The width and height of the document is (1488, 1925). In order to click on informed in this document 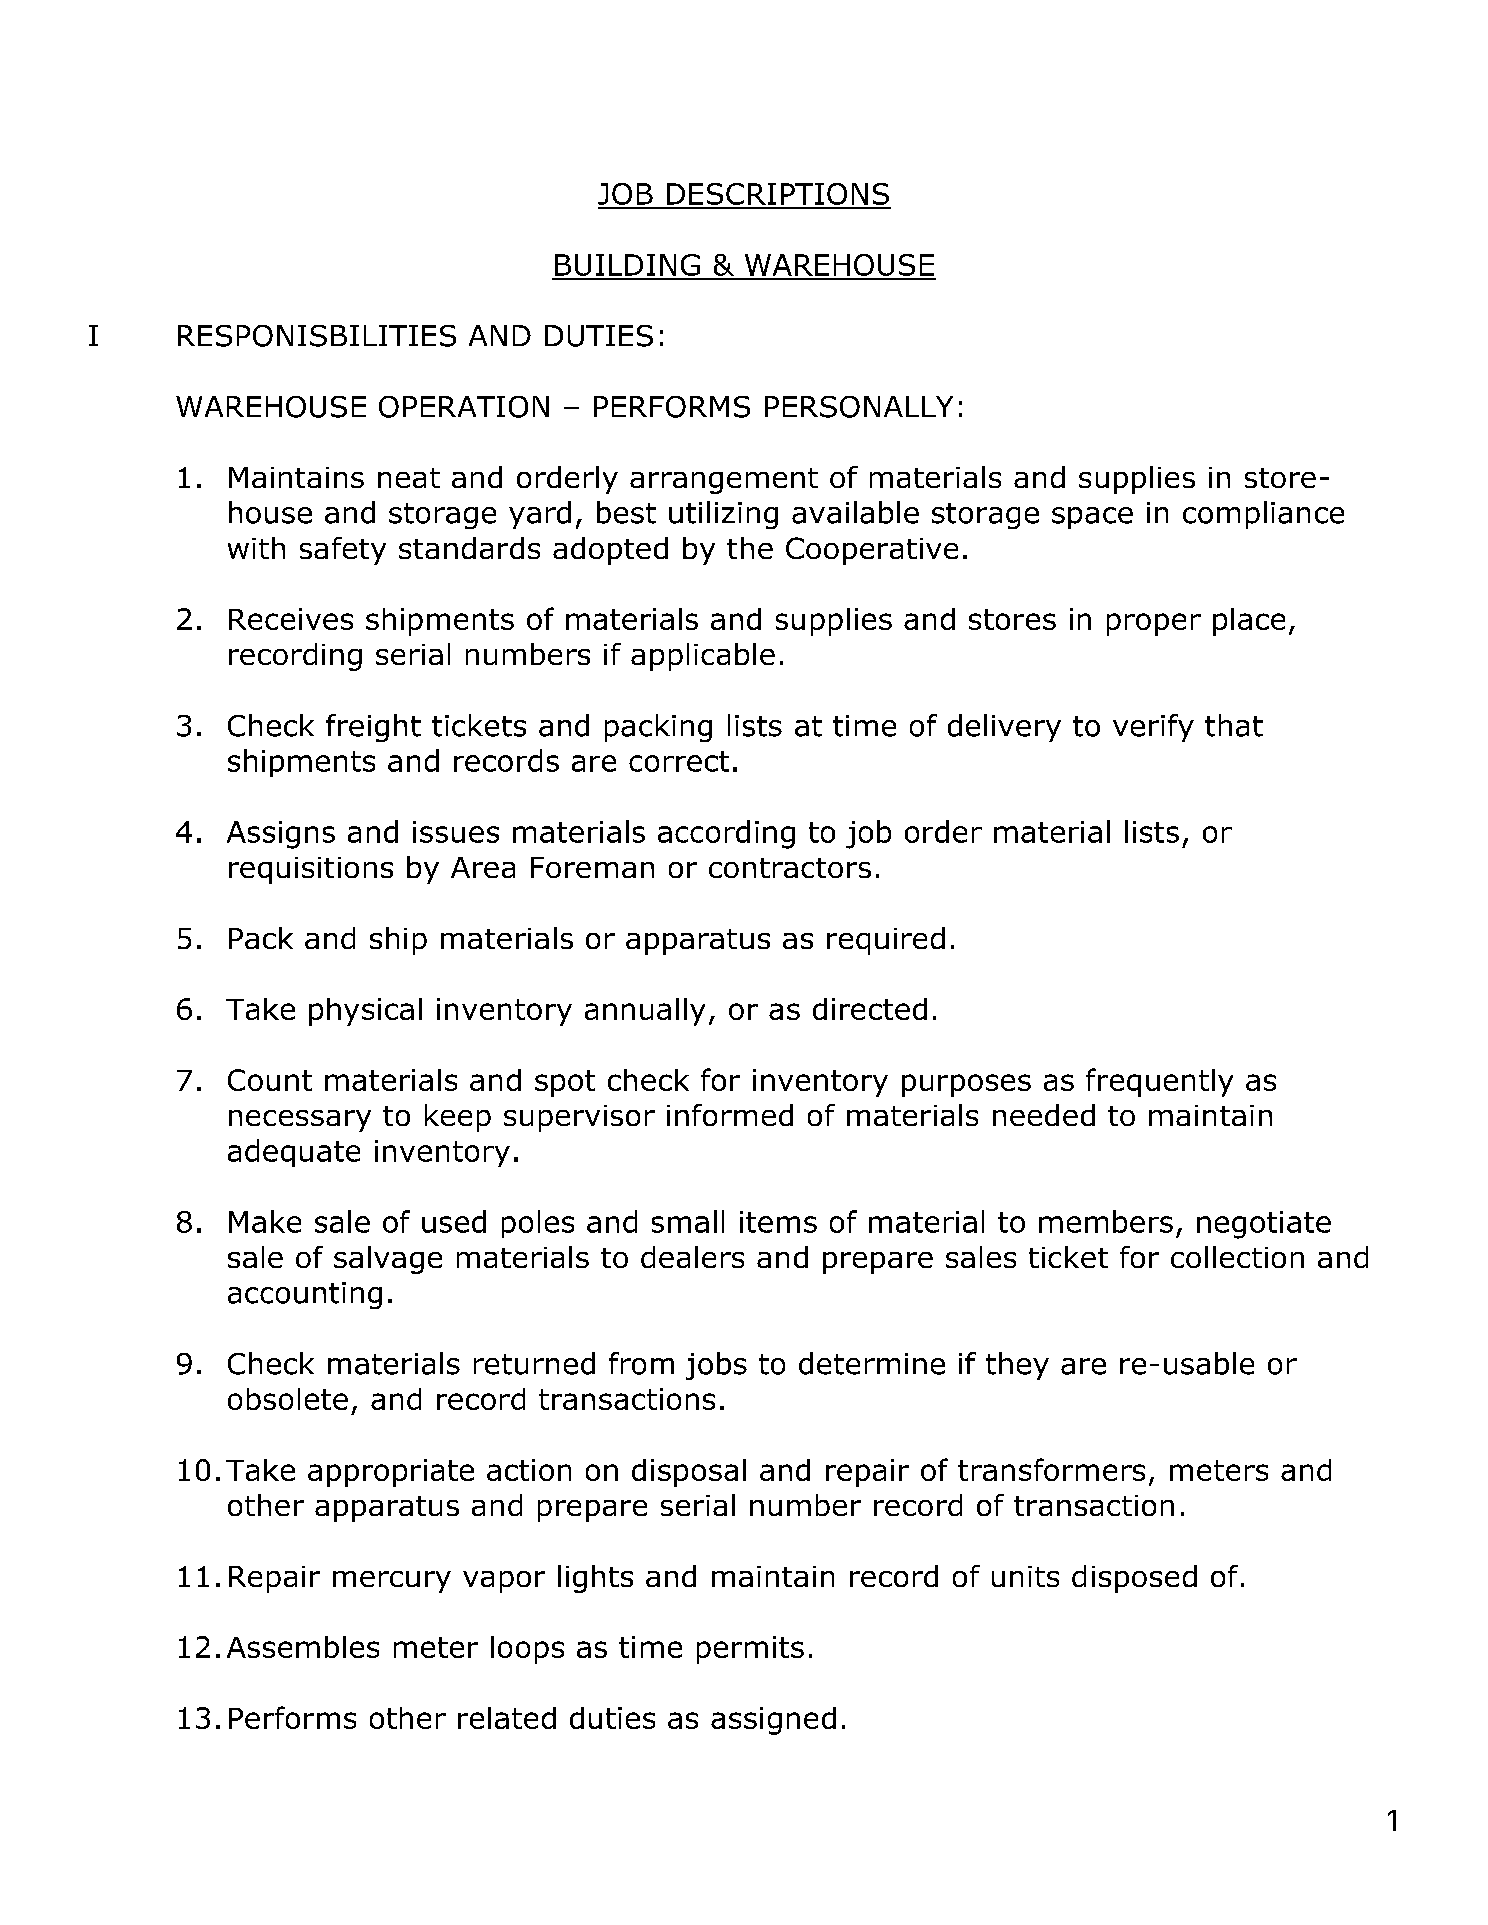, I will do `click(730, 1115)`.
